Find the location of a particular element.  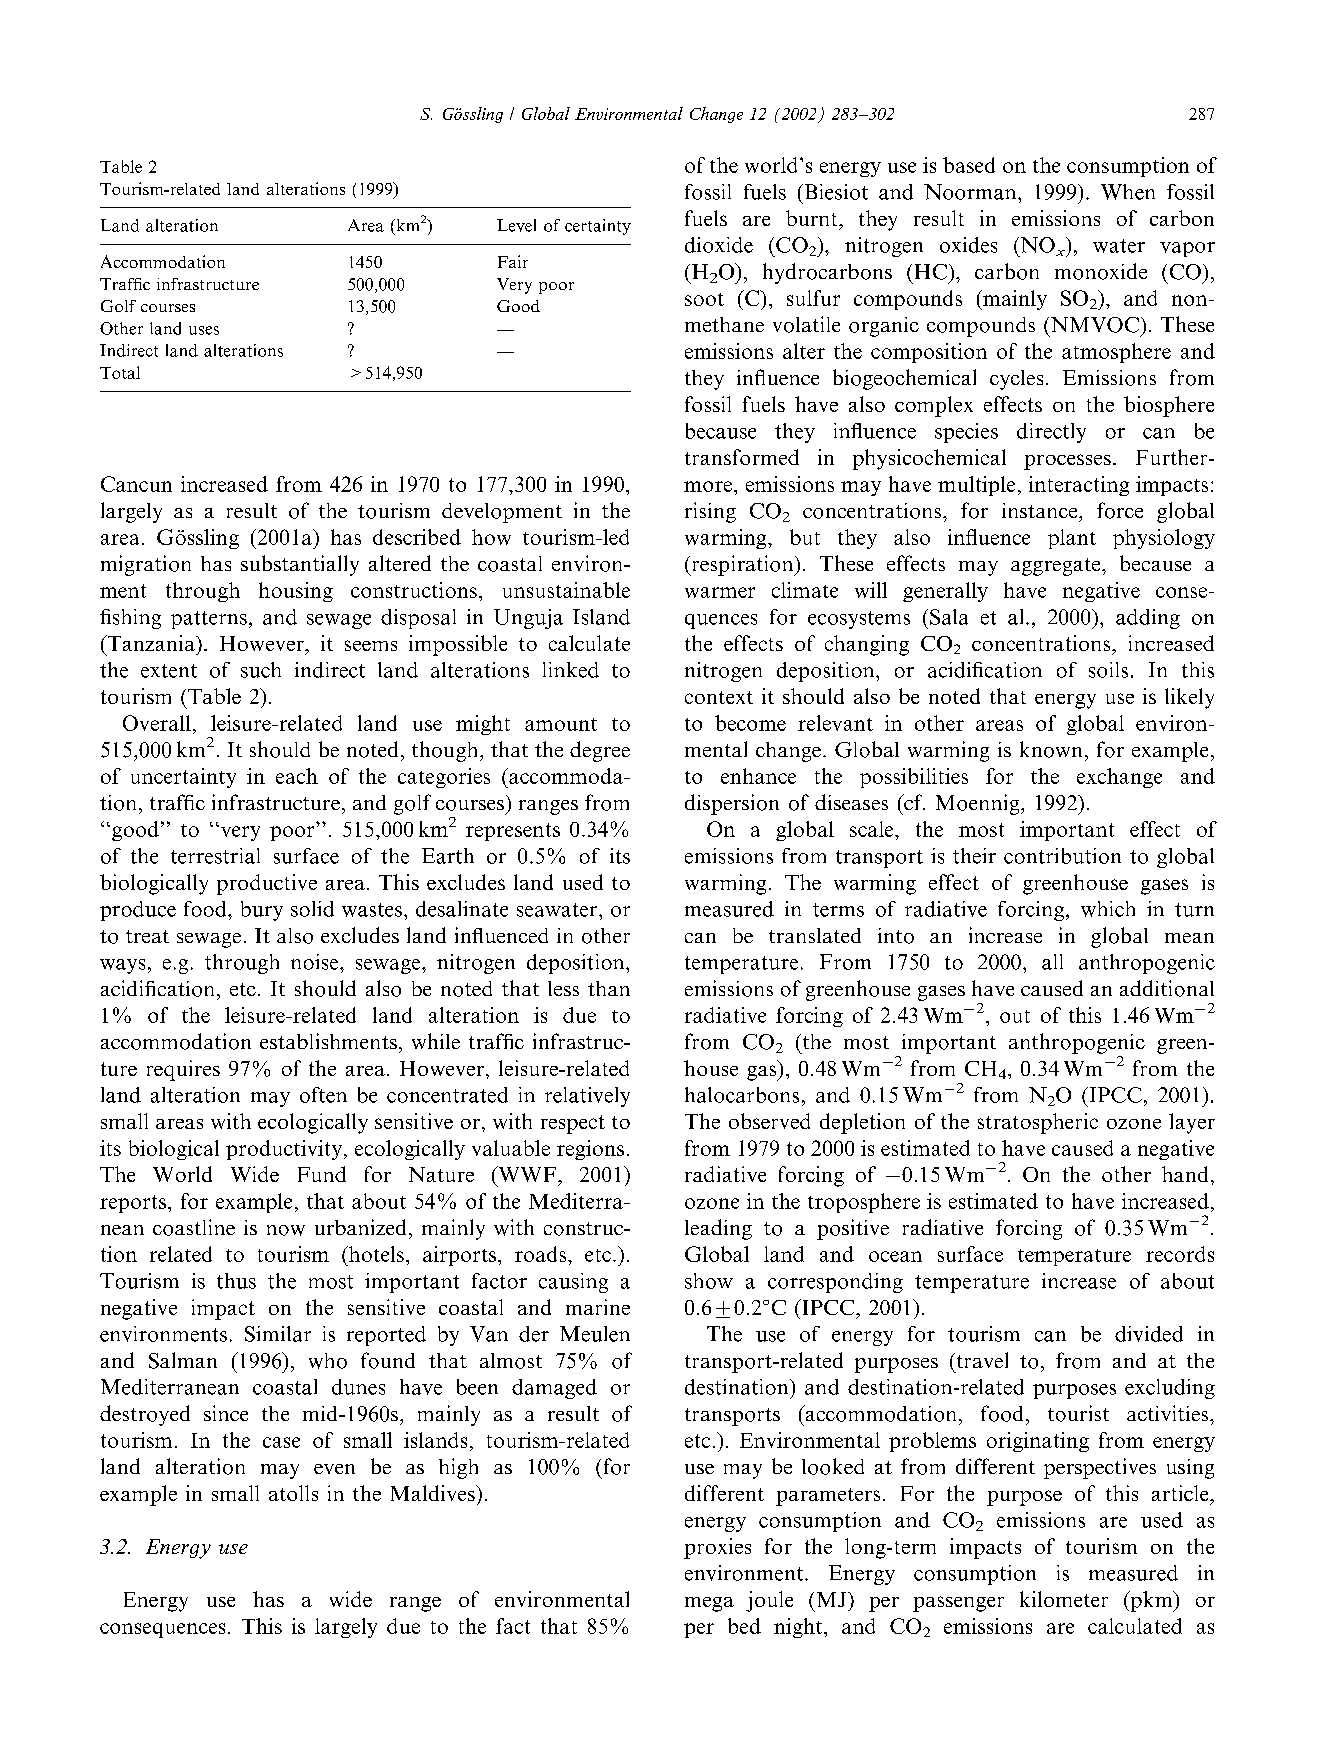

even is located at coordinates (334, 1469).
